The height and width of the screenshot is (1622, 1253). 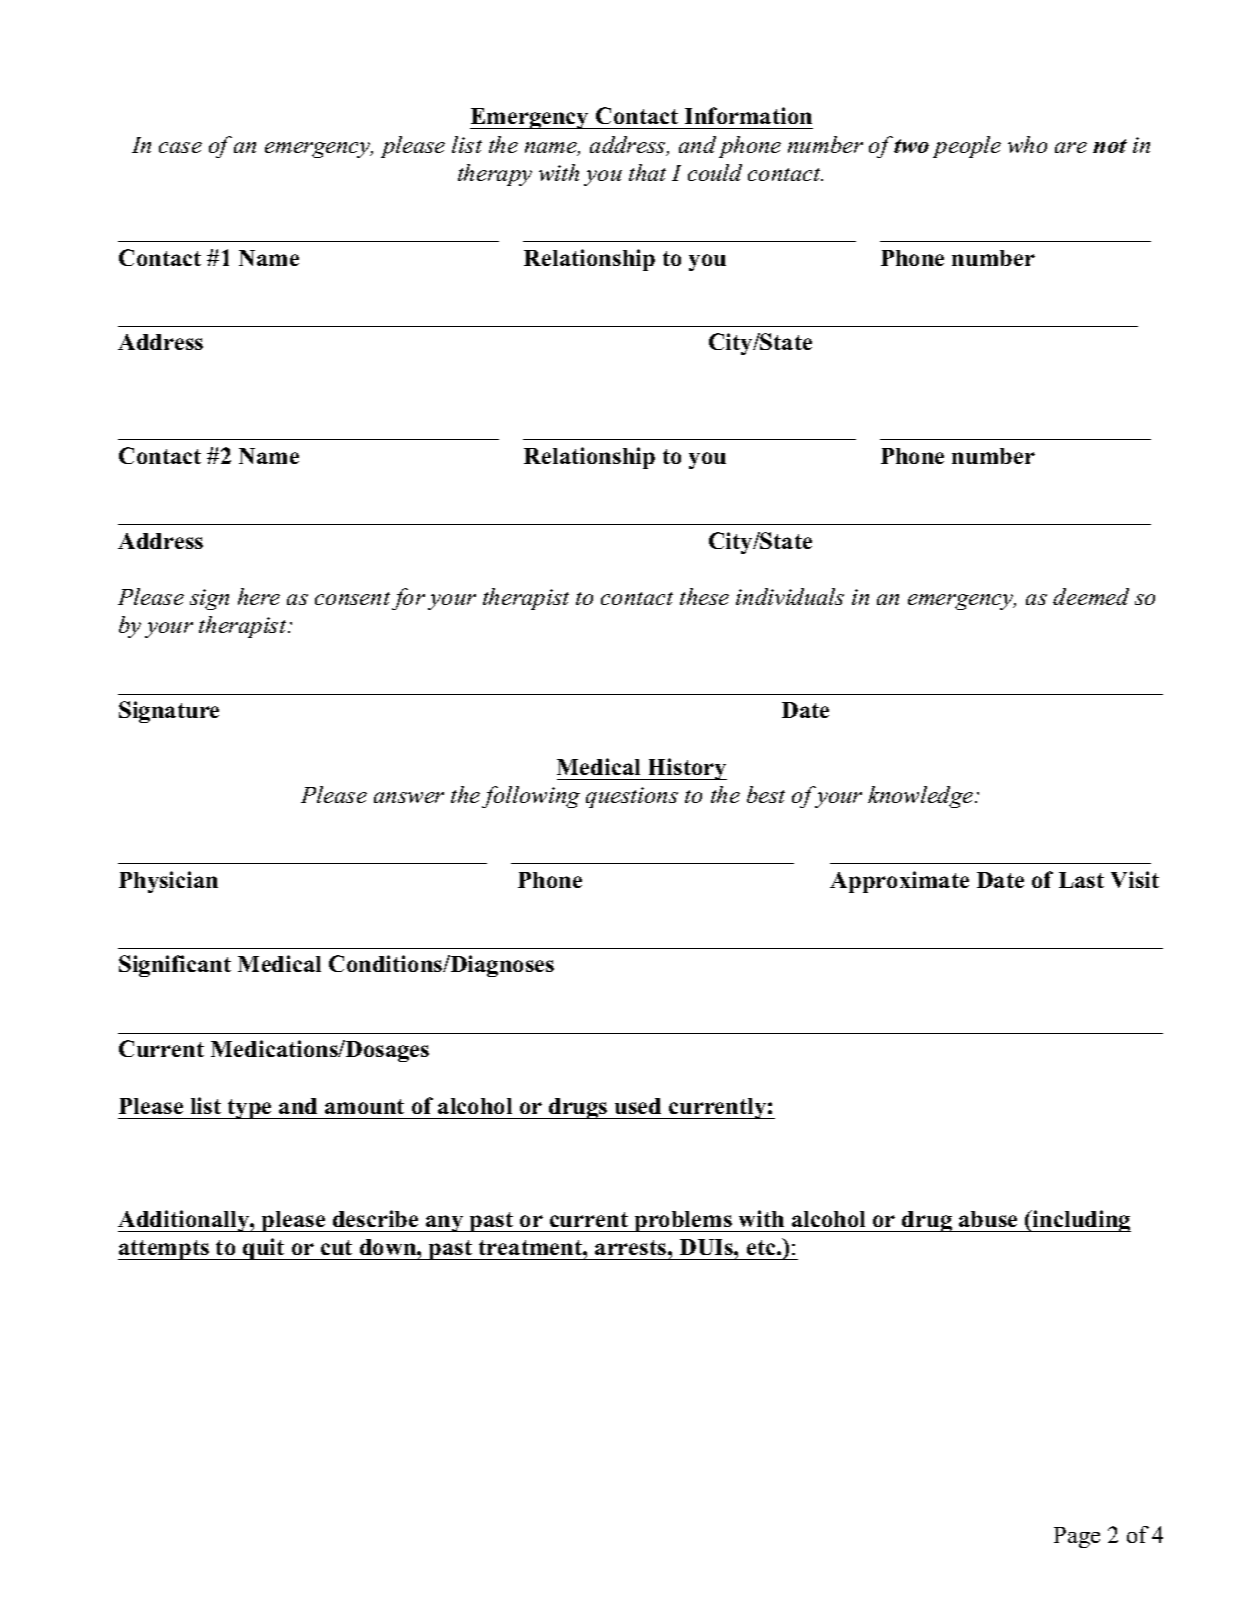 I want to click on knowledge, so click(x=922, y=797).
